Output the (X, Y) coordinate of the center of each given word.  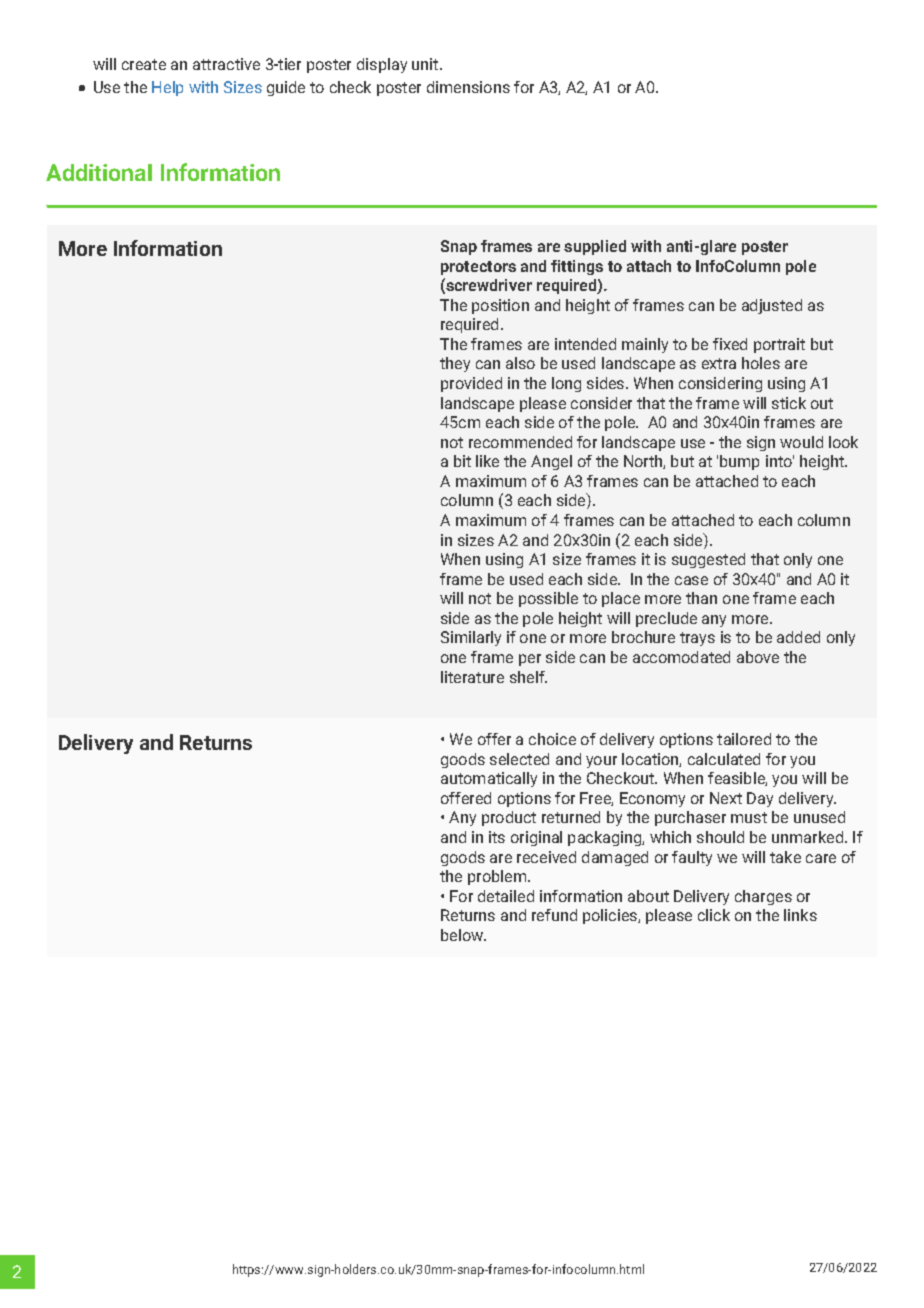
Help (167, 88)
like (487, 461)
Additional (99, 172)
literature (472, 677)
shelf (528, 677)
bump (739, 462)
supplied (595, 247)
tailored (744, 739)
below (463, 935)
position (500, 306)
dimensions (468, 87)
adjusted (772, 306)
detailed (506, 896)
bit (462, 461)
